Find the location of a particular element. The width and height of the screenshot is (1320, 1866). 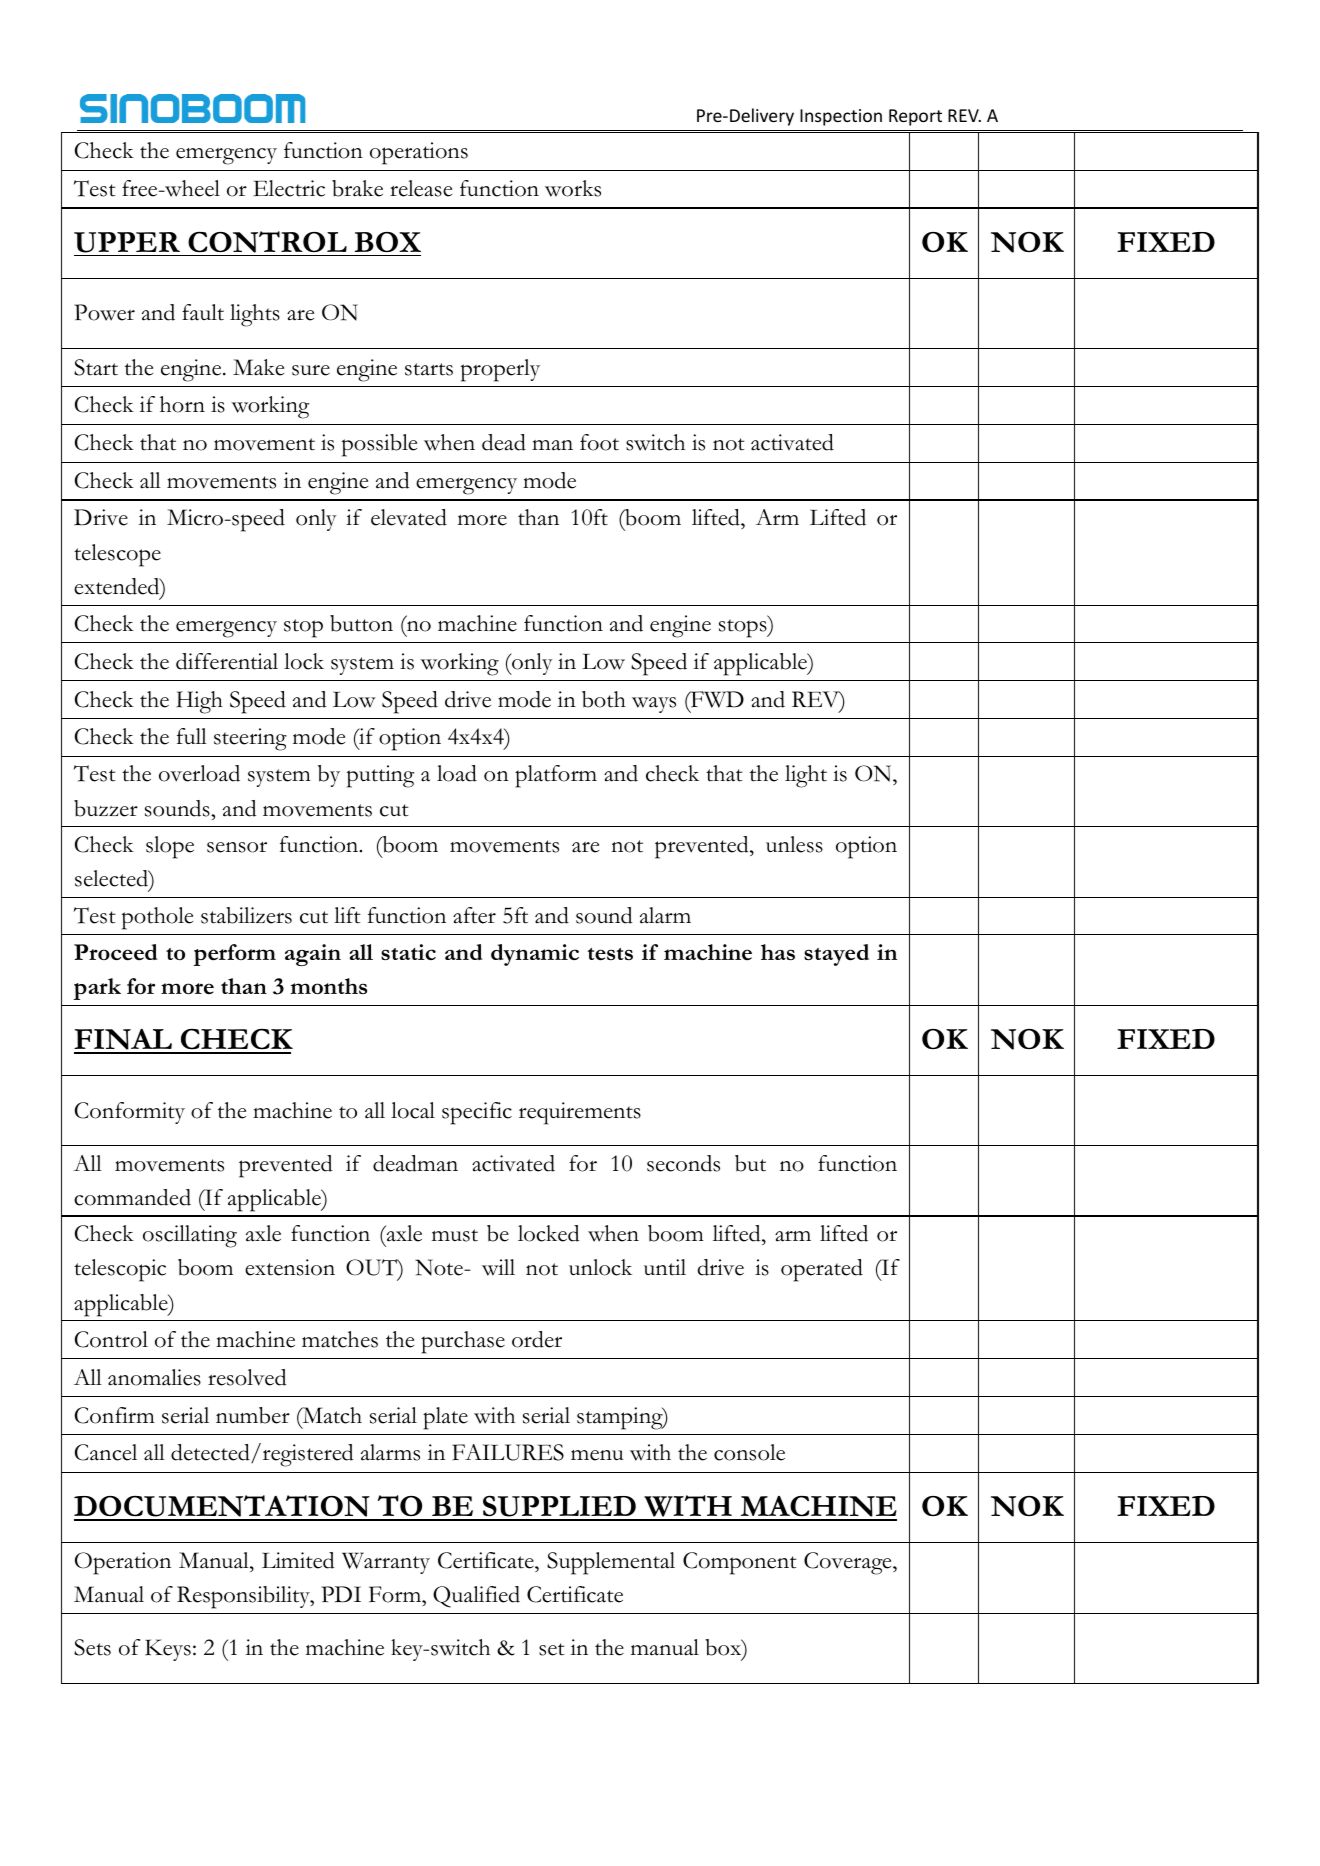

properly is located at coordinates (500, 370).
